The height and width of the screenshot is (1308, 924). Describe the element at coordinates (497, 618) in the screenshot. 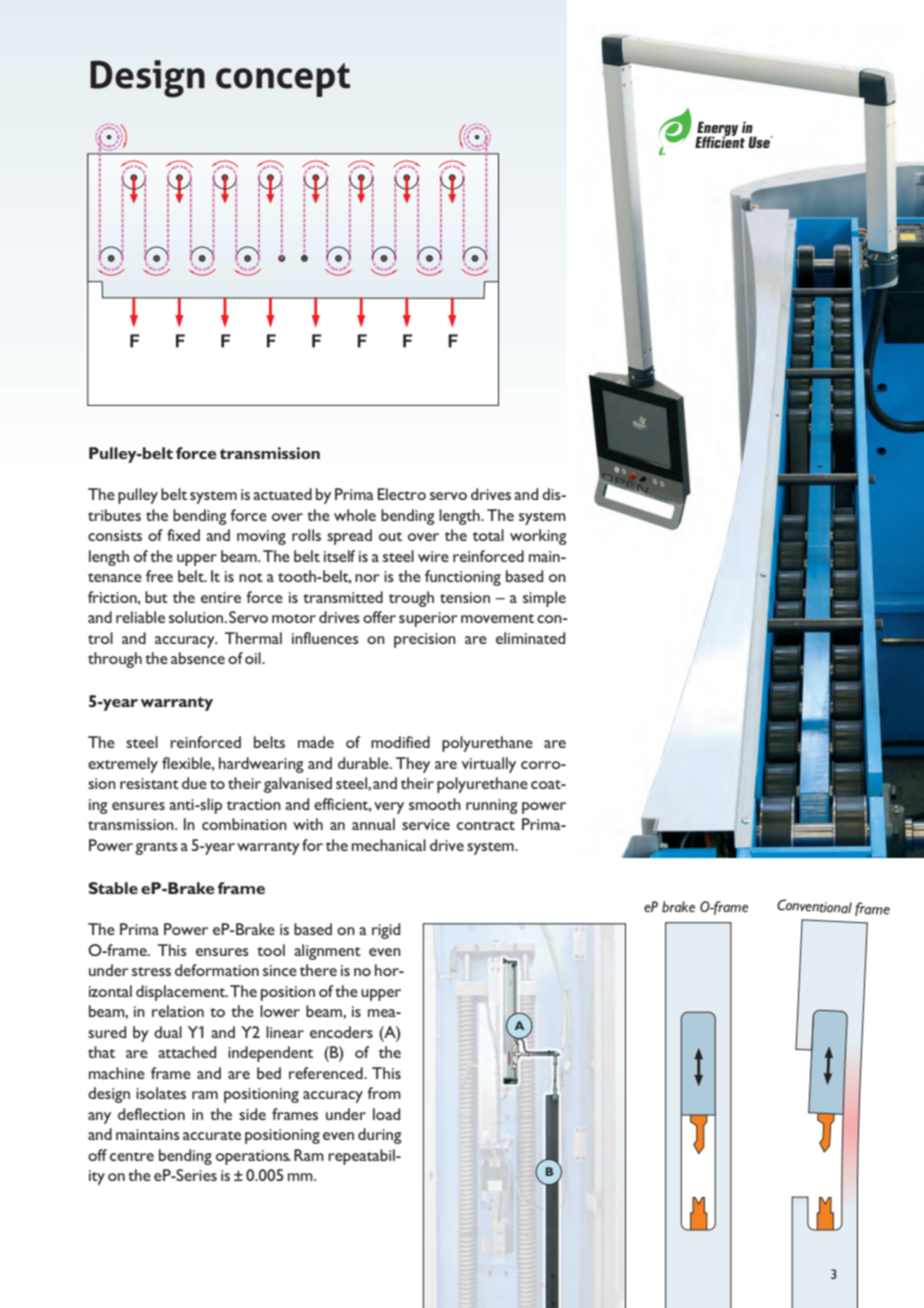

I see `movement` at that location.
